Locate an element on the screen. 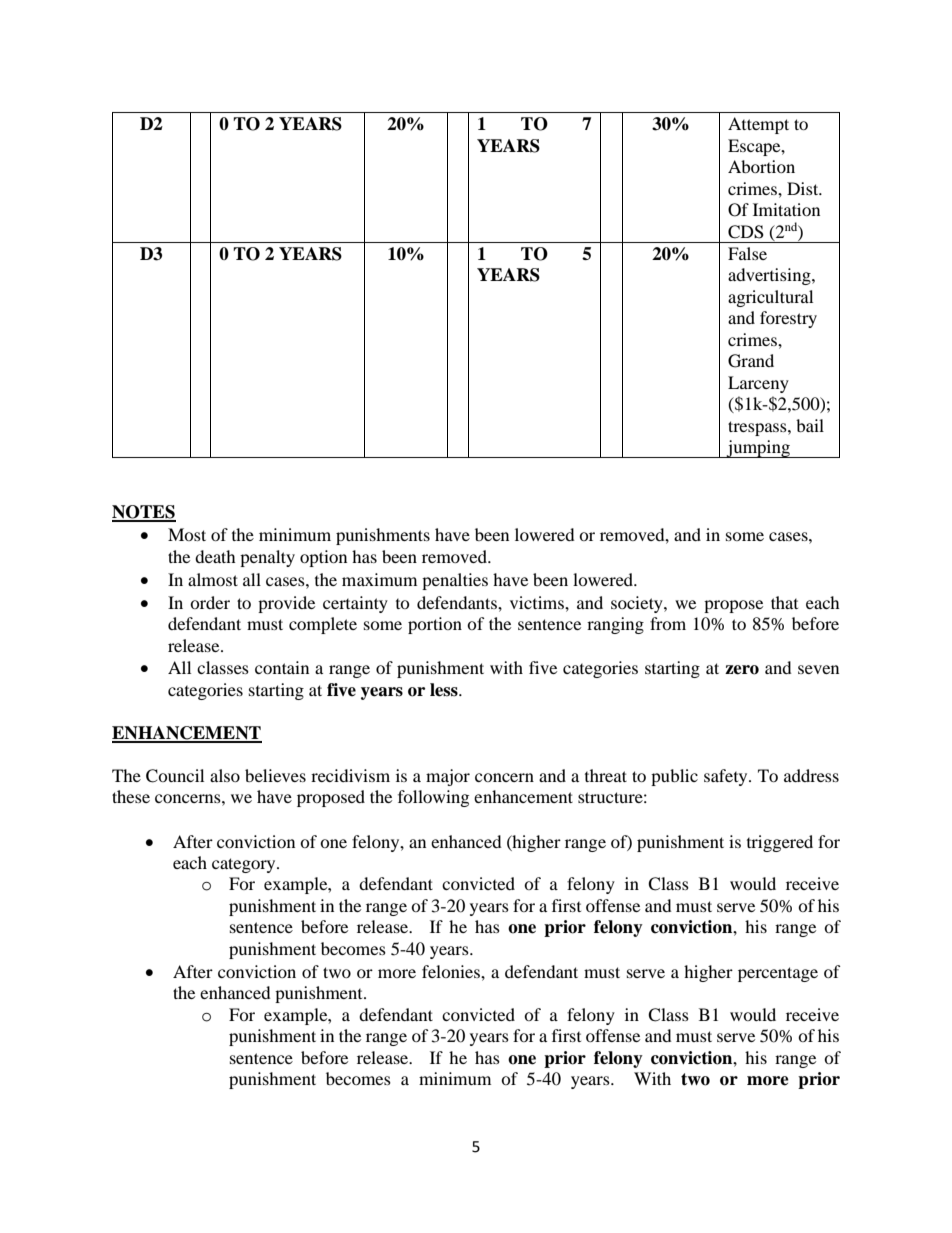  less is located at coordinates (445, 690).
